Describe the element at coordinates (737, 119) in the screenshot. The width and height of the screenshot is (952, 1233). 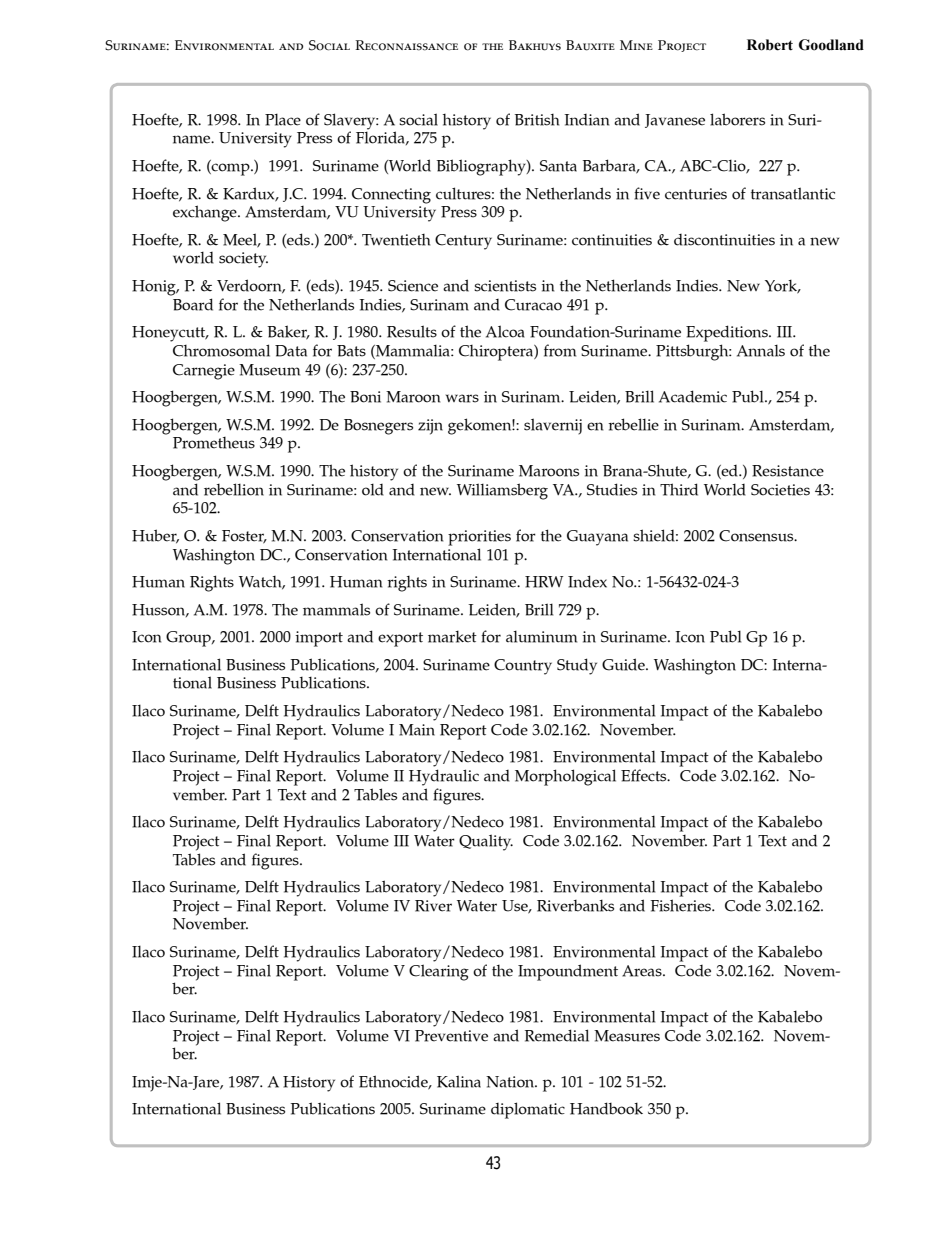
I see `laborers` at that location.
